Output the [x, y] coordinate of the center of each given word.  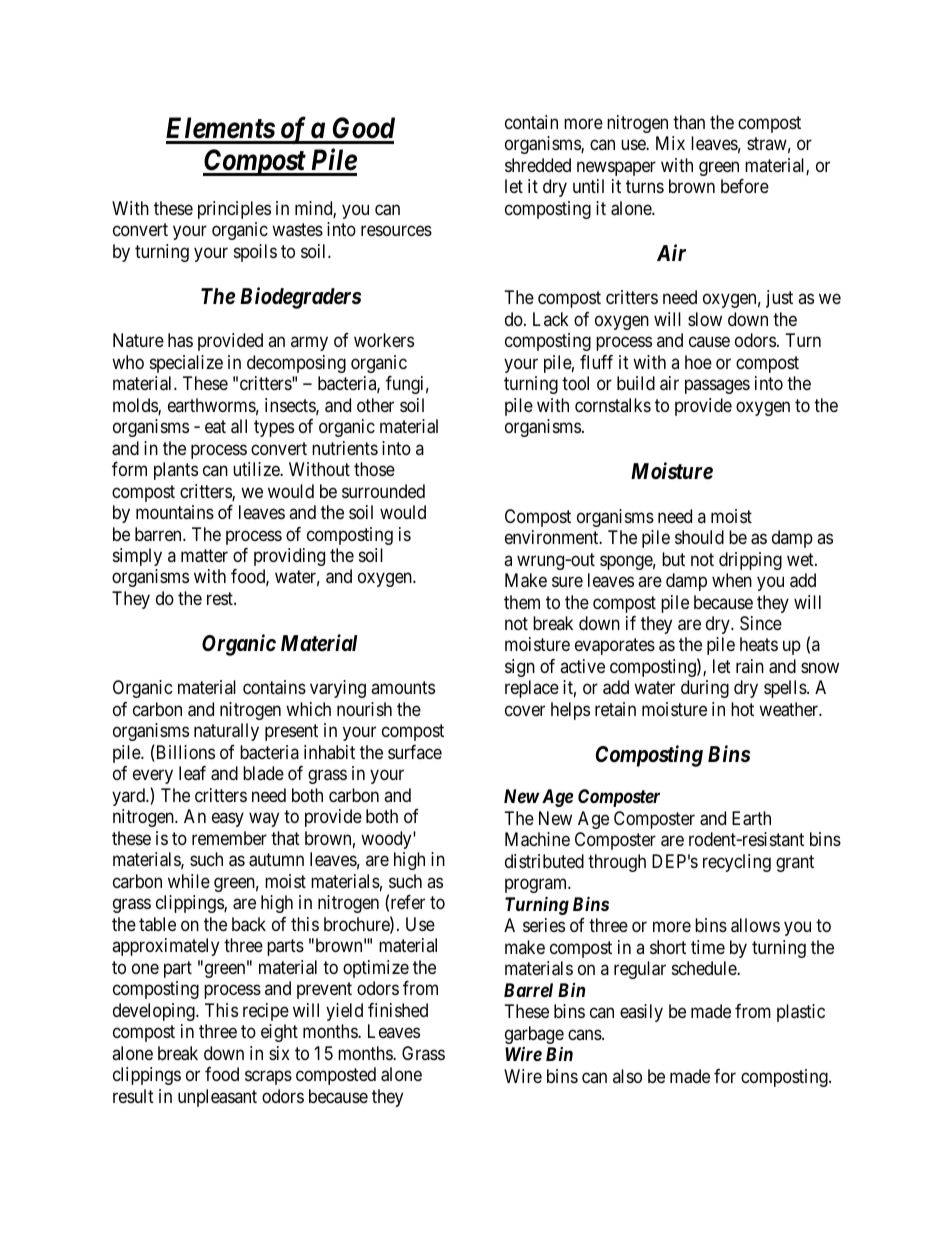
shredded [538, 165]
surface [415, 752]
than [689, 122]
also [627, 1076]
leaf [192, 773]
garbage [534, 1035]
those [374, 469]
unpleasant [217, 1098]
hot [742, 709]
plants [176, 471]
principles [234, 210]
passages [717, 387]
